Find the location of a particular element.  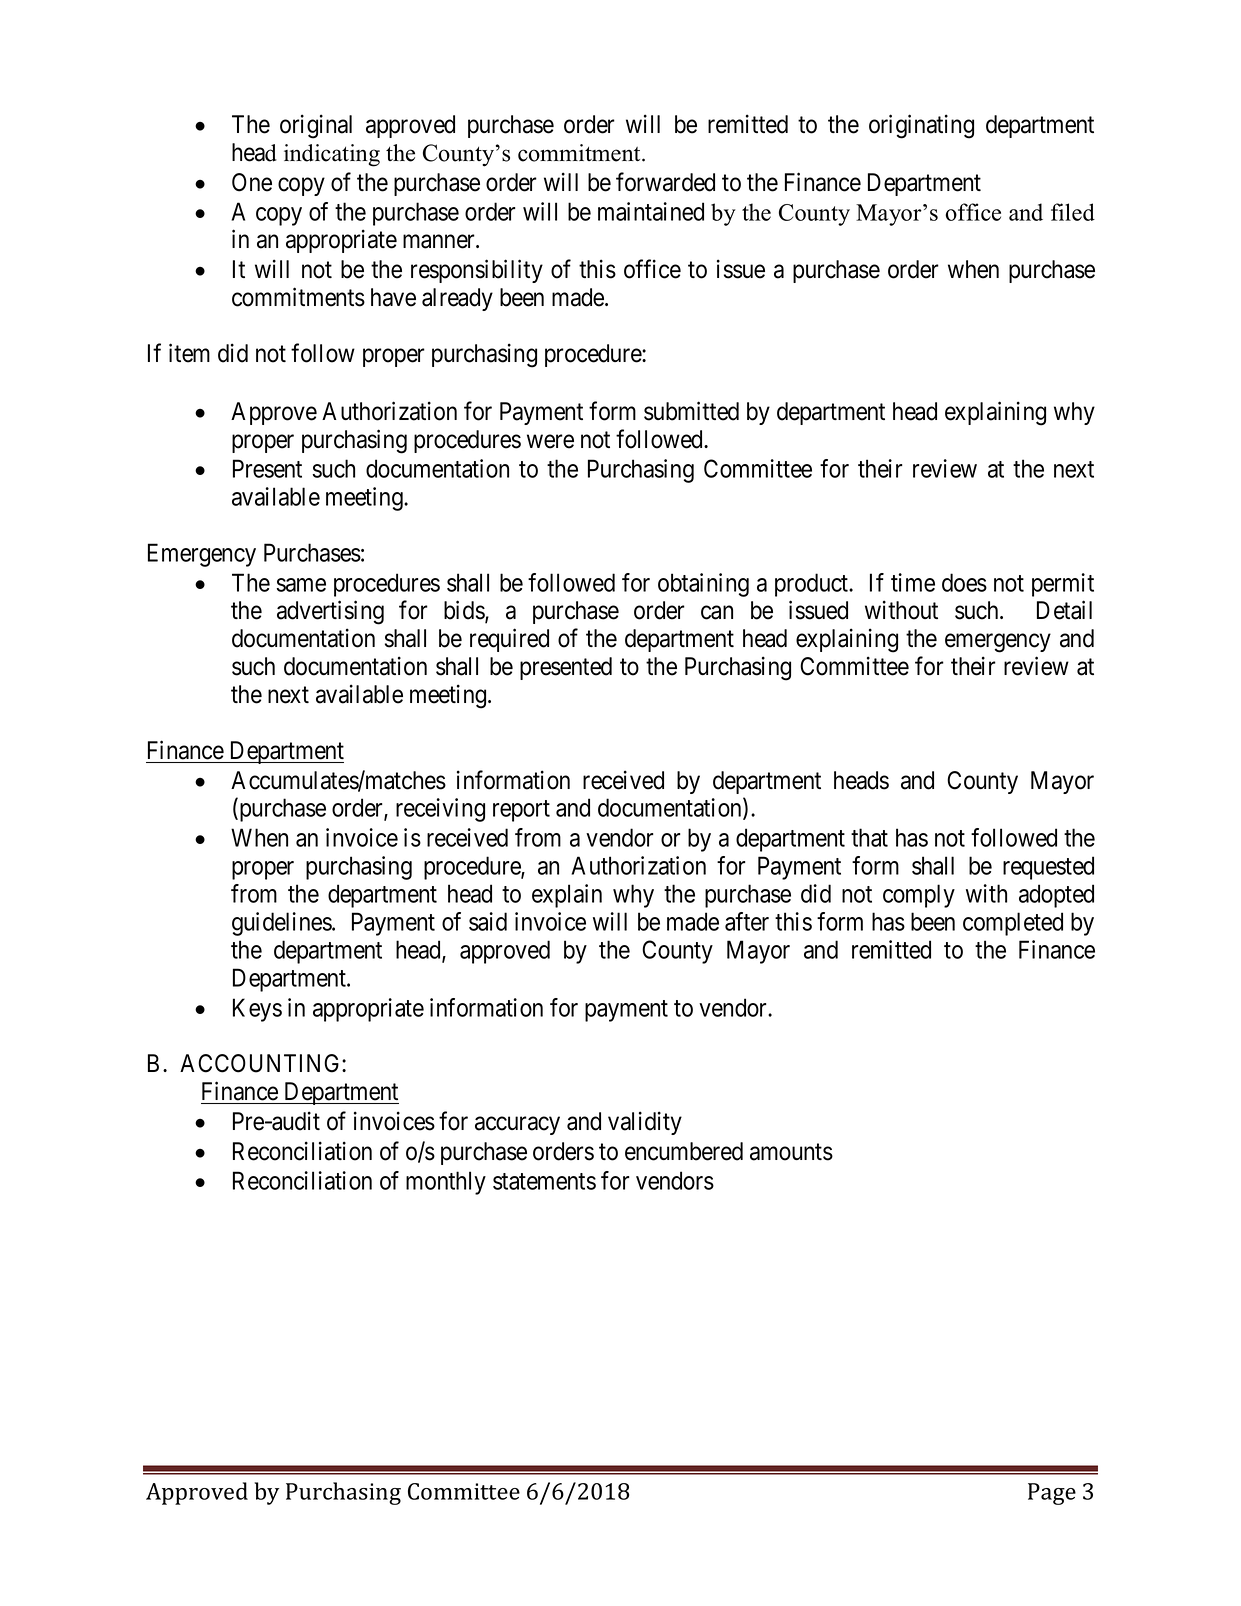

obtaining is located at coordinates (703, 585).
